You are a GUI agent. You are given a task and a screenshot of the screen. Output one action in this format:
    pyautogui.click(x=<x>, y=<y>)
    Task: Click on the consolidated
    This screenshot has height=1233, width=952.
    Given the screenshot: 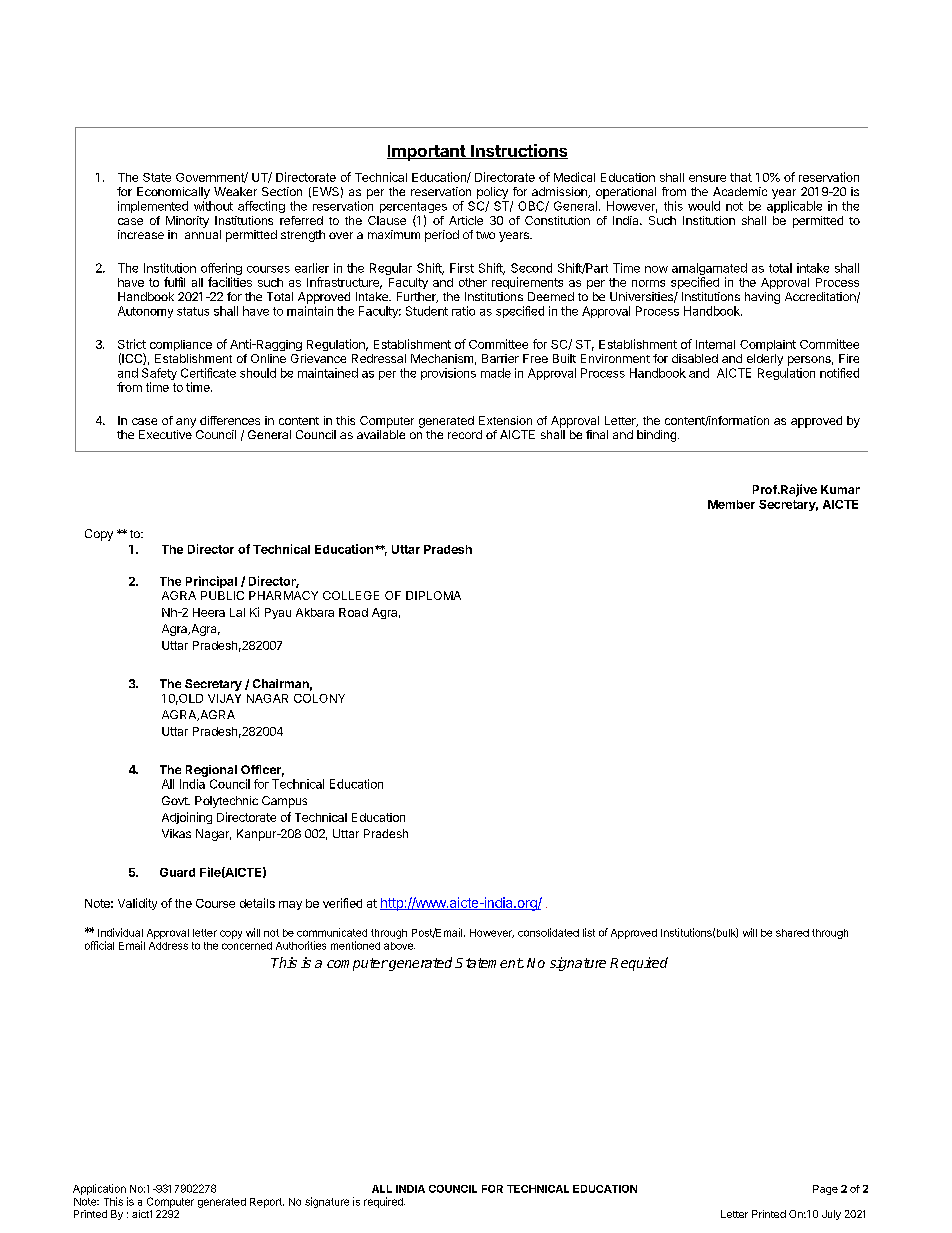 What is the action you would take?
    pyautogui.click(x=548, y=932)
